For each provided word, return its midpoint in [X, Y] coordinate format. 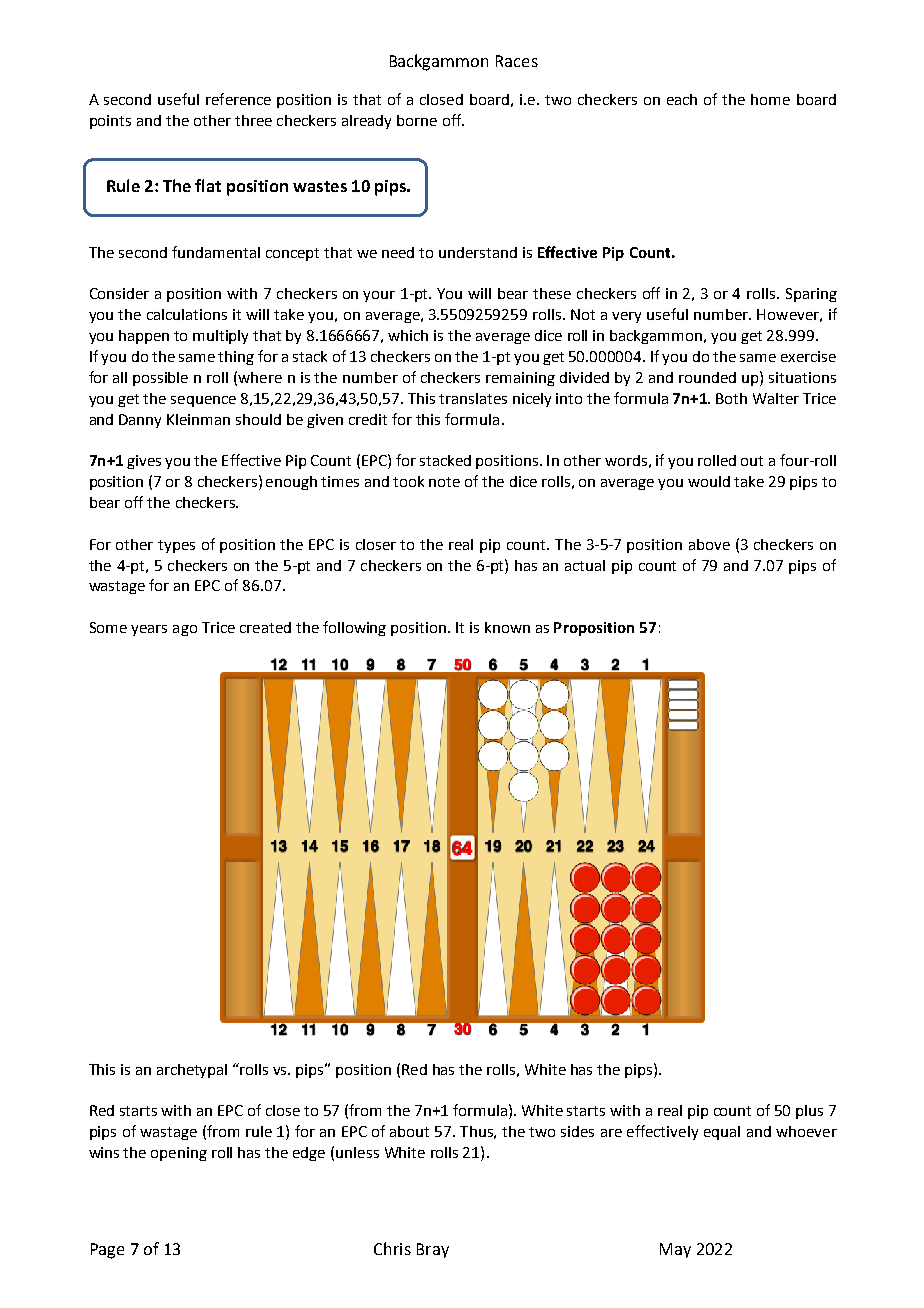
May [675, 1250]
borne [417, 120]
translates [473, 398]
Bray [433, 1250]
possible [160, 379]
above [709, 544]
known [507, 627]
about [409, 1131]
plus [809, 1112]
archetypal [192, 1071]
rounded [707, 377]
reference [238, 99]
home [770, 99]
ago [185, 630]
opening [179, 1154]
